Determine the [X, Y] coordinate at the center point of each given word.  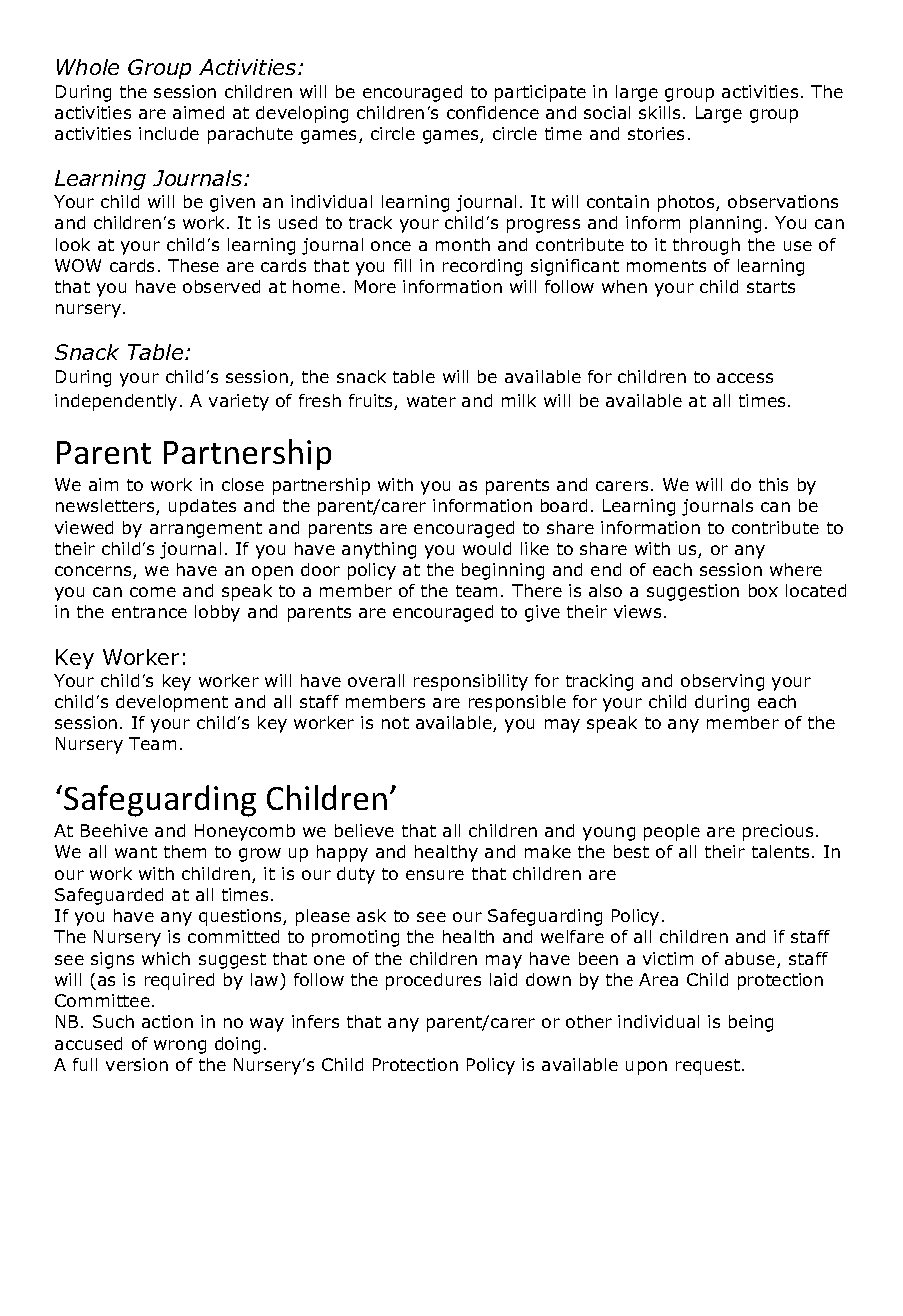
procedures [433, 981]
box [763, 590]
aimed [198, 112]
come [153, 592]
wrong [180, 1047]
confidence [493, 112]
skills [659, 112]
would [487, 548]
